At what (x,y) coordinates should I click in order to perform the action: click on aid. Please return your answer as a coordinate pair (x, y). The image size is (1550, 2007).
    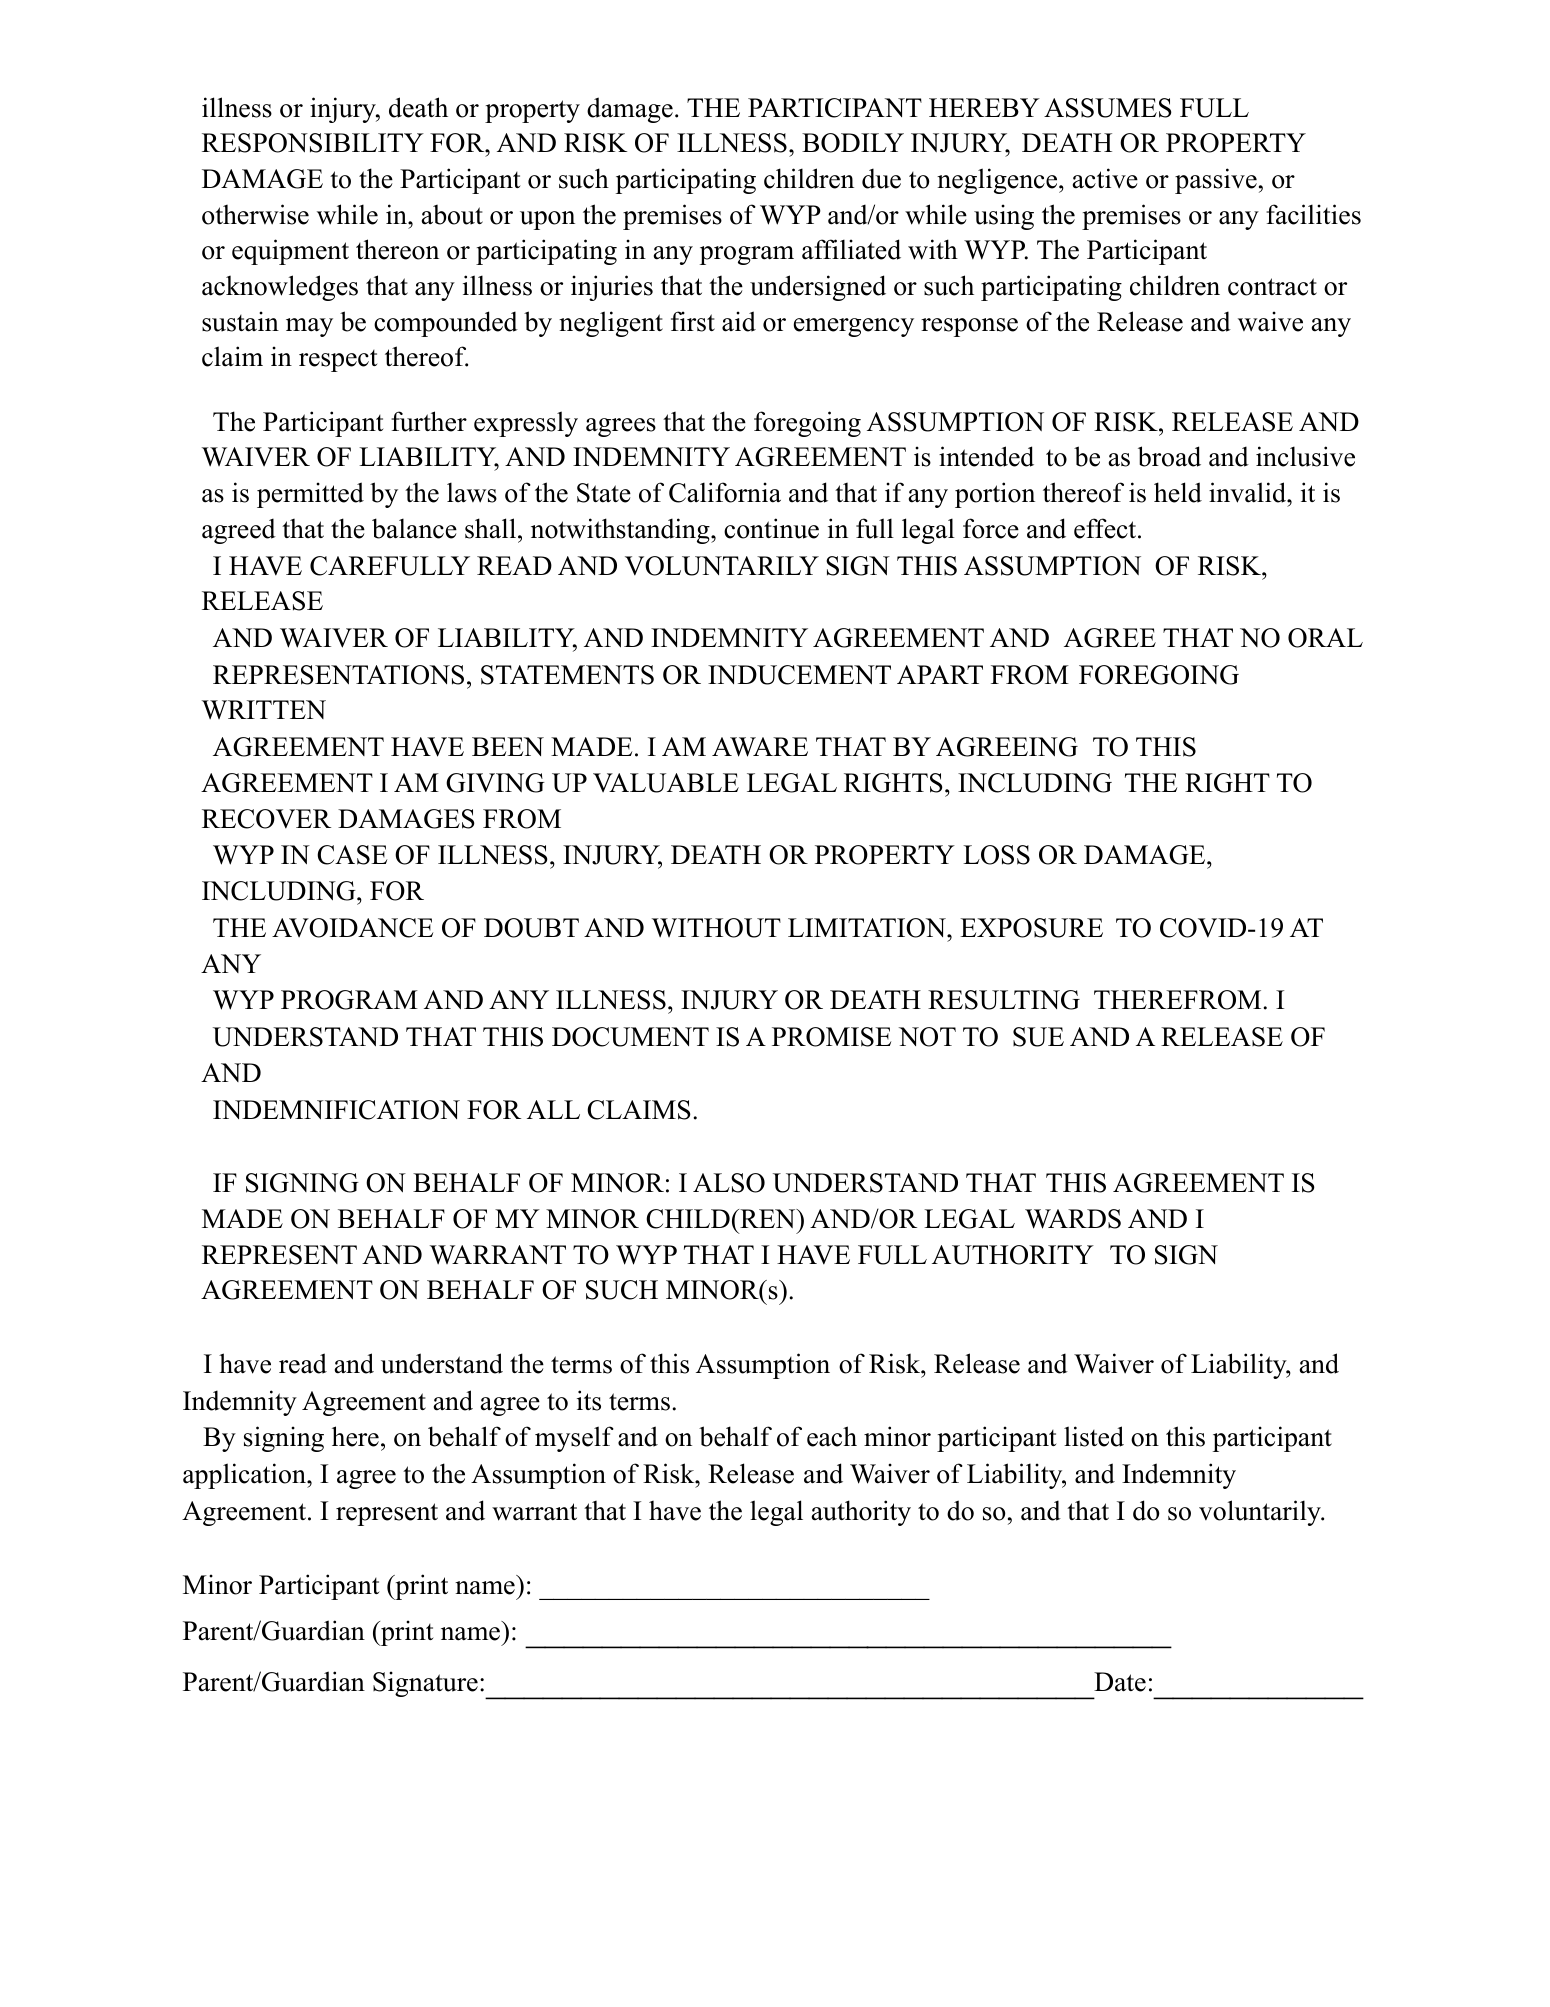
    Looking at the image, I should click on (739, 321).
